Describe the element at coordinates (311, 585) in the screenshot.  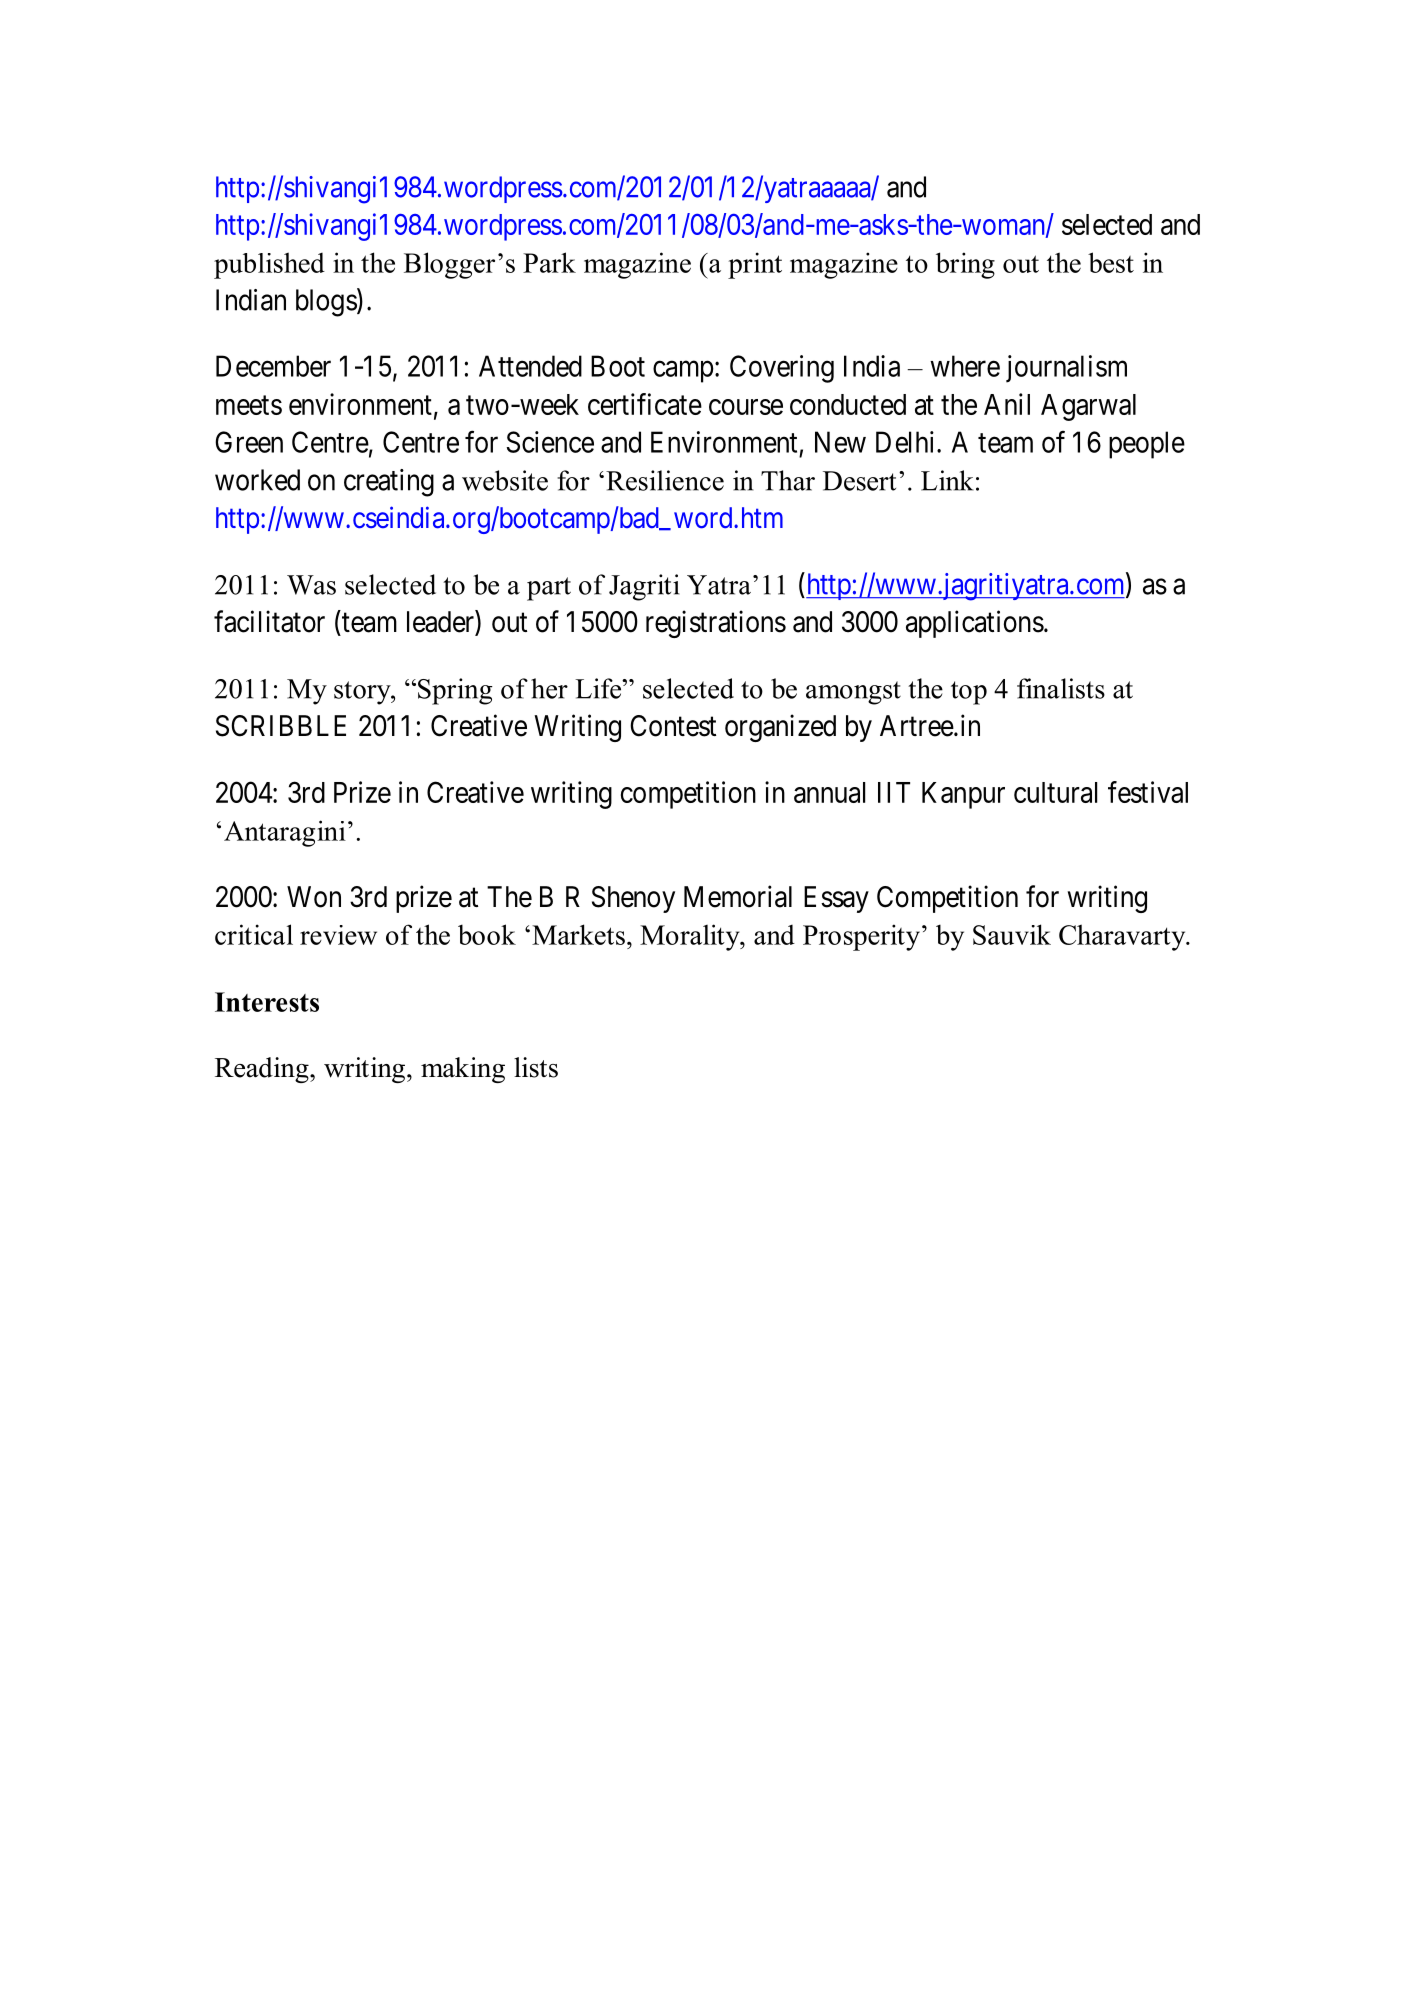
I see `Was` at that location.
